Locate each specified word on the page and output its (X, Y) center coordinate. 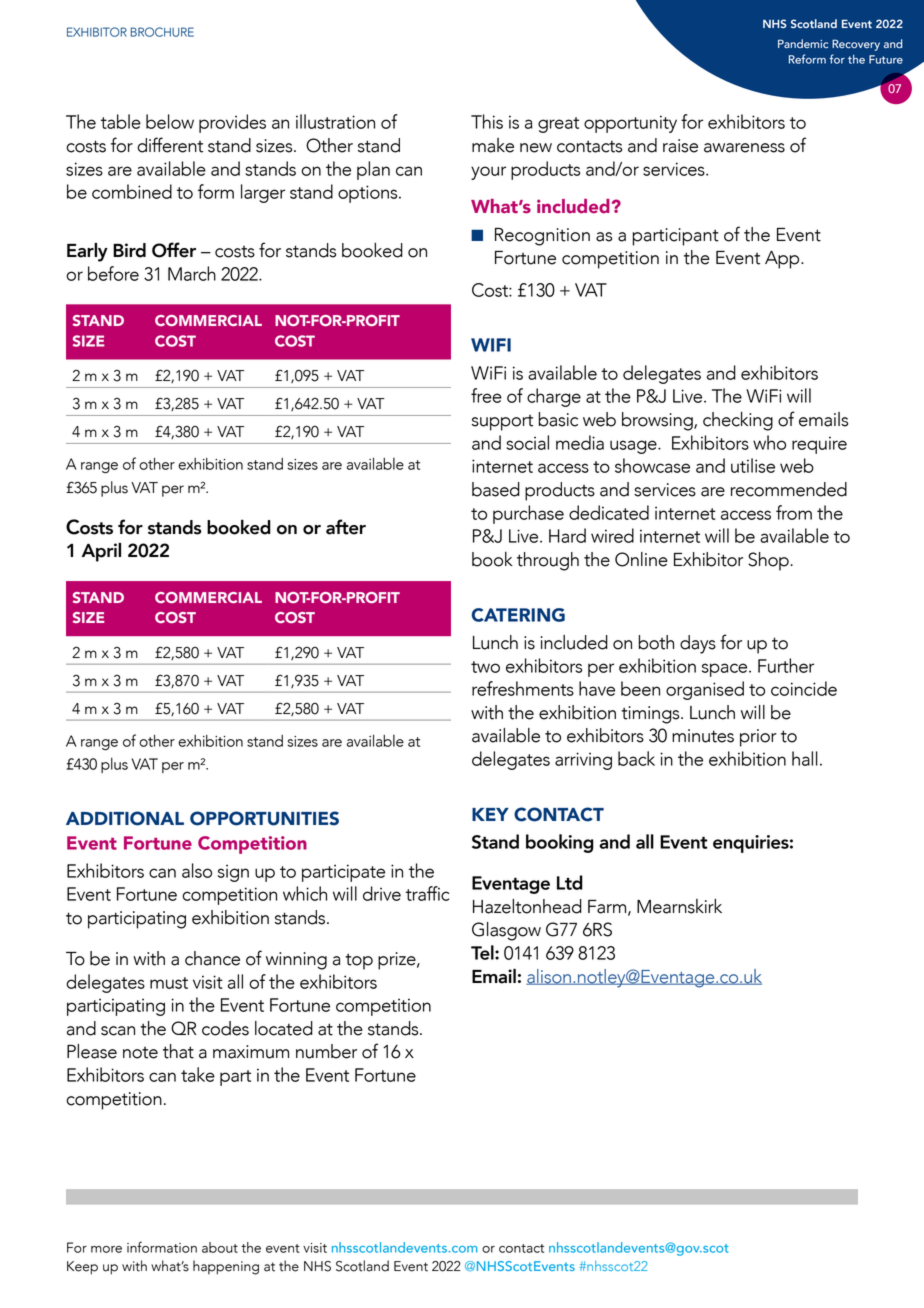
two (485, 667)
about (220, 1247)
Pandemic (803, 43)
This (487, 121)
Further (786, 665)
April (101, 552)
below (170, 121)
